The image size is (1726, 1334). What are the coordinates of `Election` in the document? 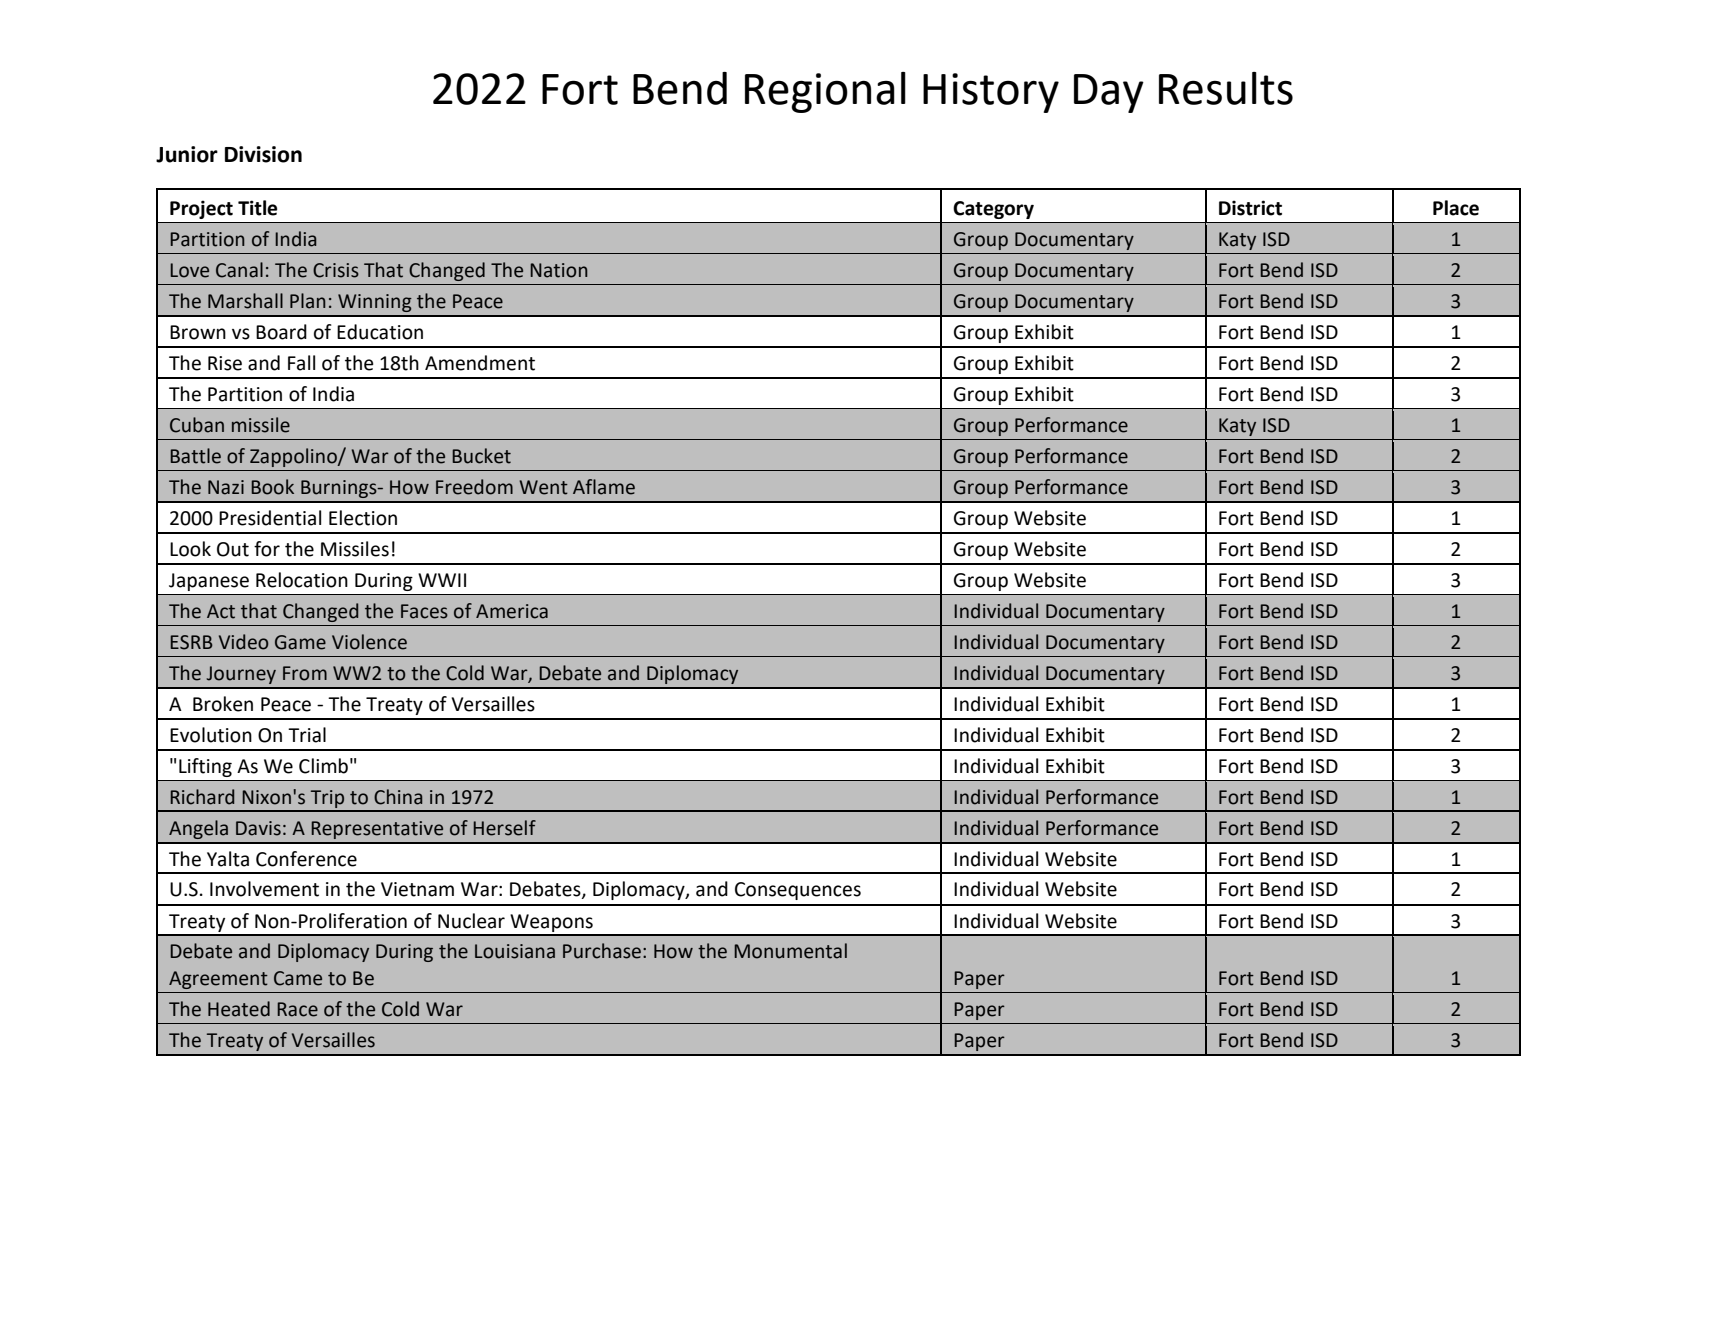 It's located at (363, 518).
